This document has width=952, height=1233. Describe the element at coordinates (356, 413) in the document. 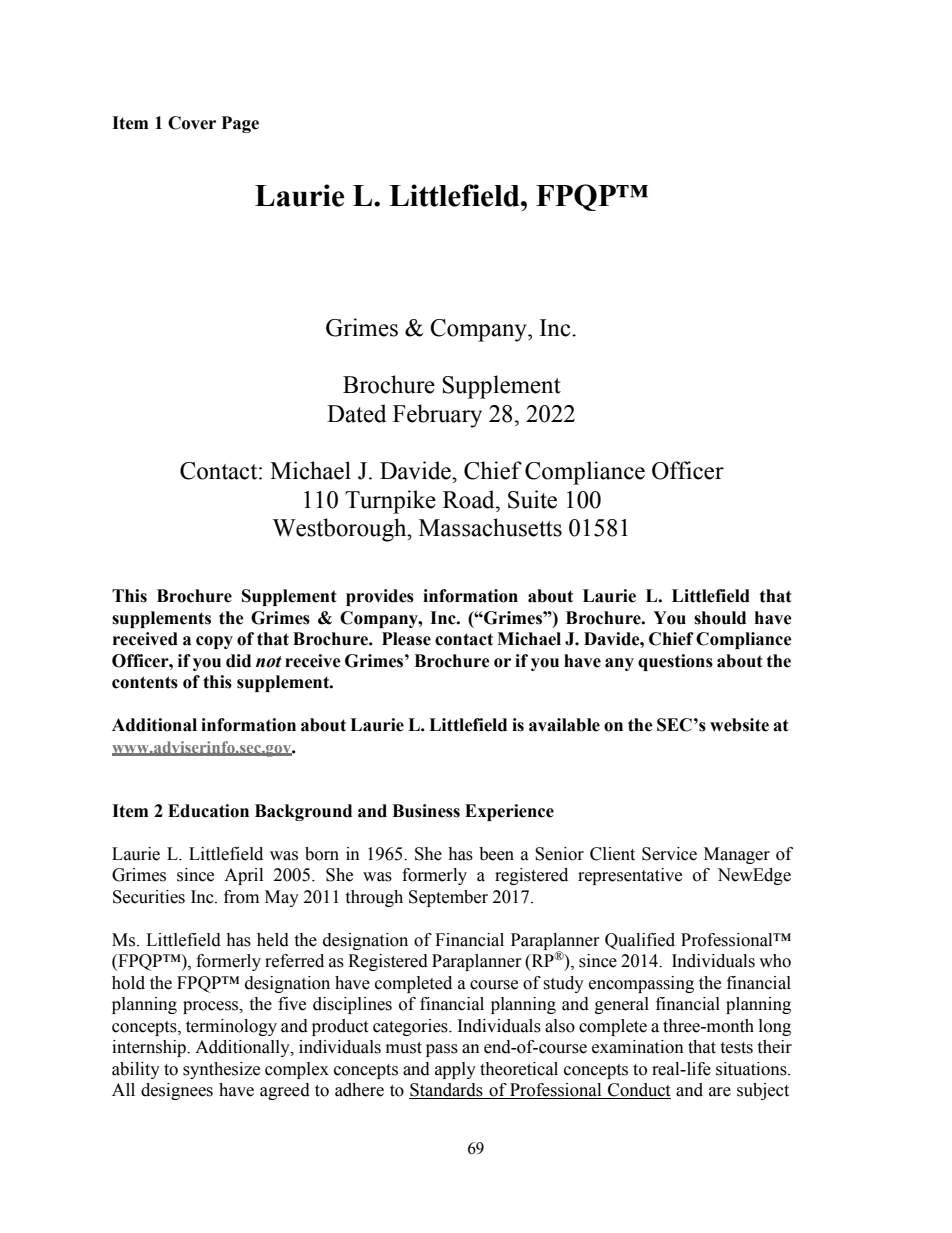

I see `Dated` at that location.
